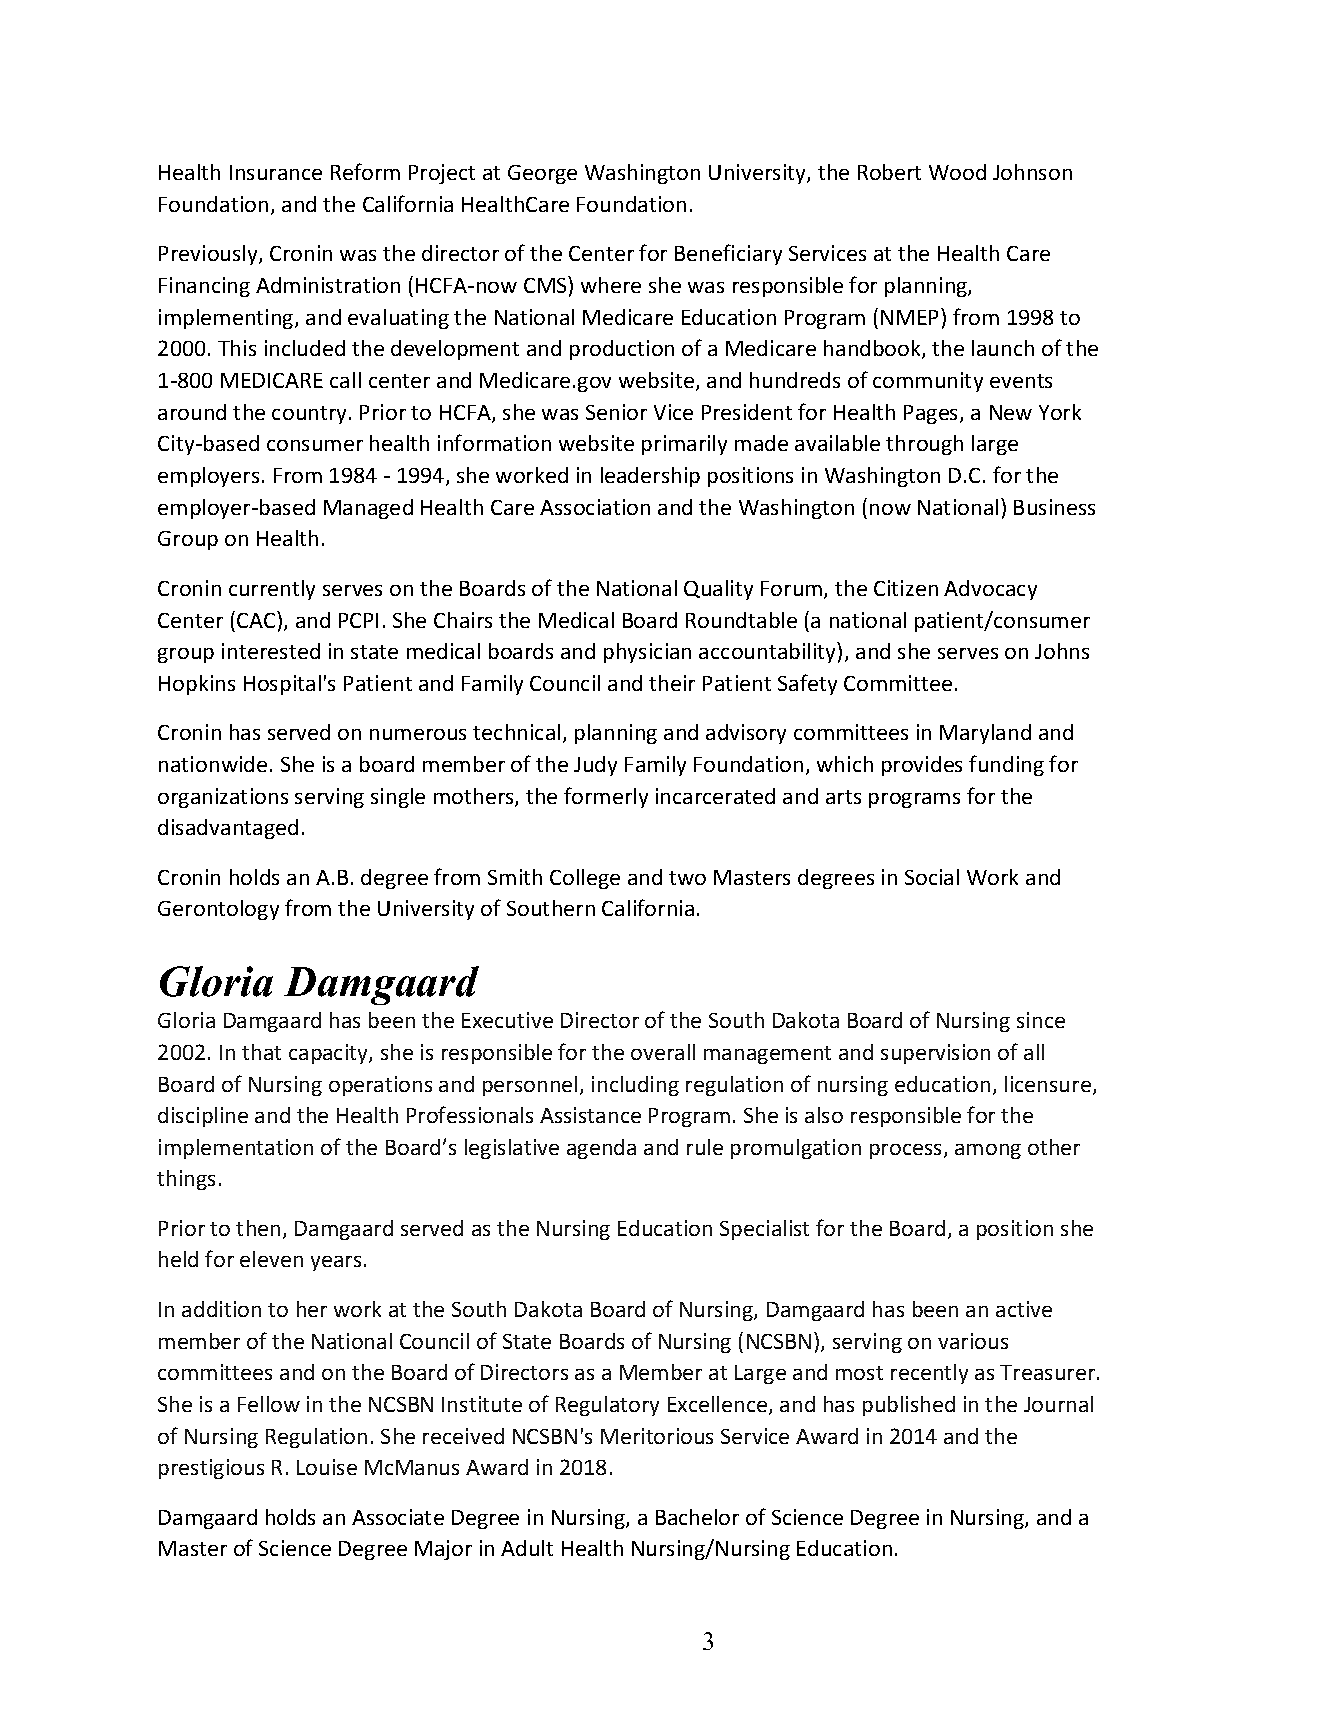 This page has width=1340, height=1734. Describe the element at coordinates (272, 590) in the page. I see `currently` at that location.
